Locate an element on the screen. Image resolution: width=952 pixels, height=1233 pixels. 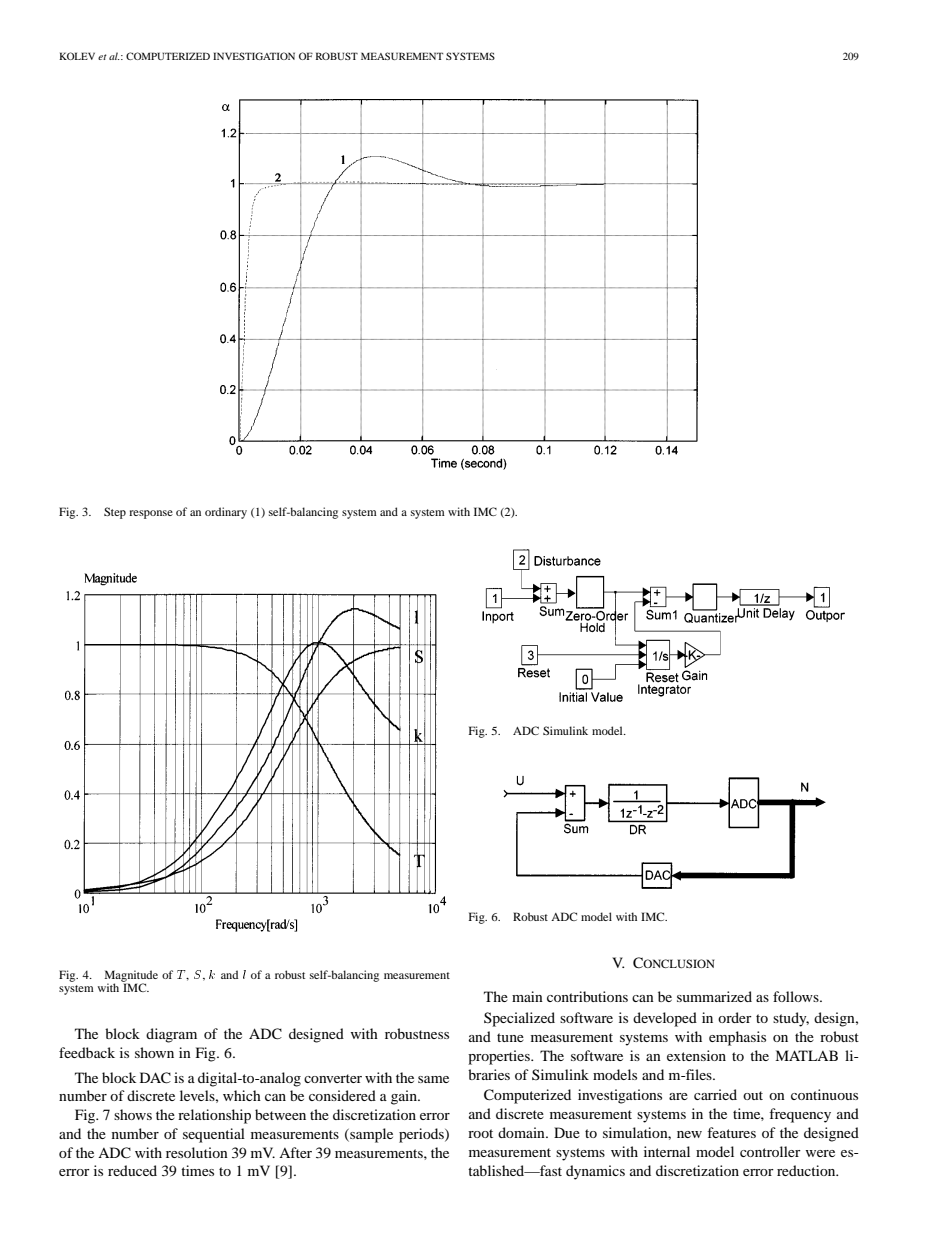
diagram is located at coordinates (171, 1035).
